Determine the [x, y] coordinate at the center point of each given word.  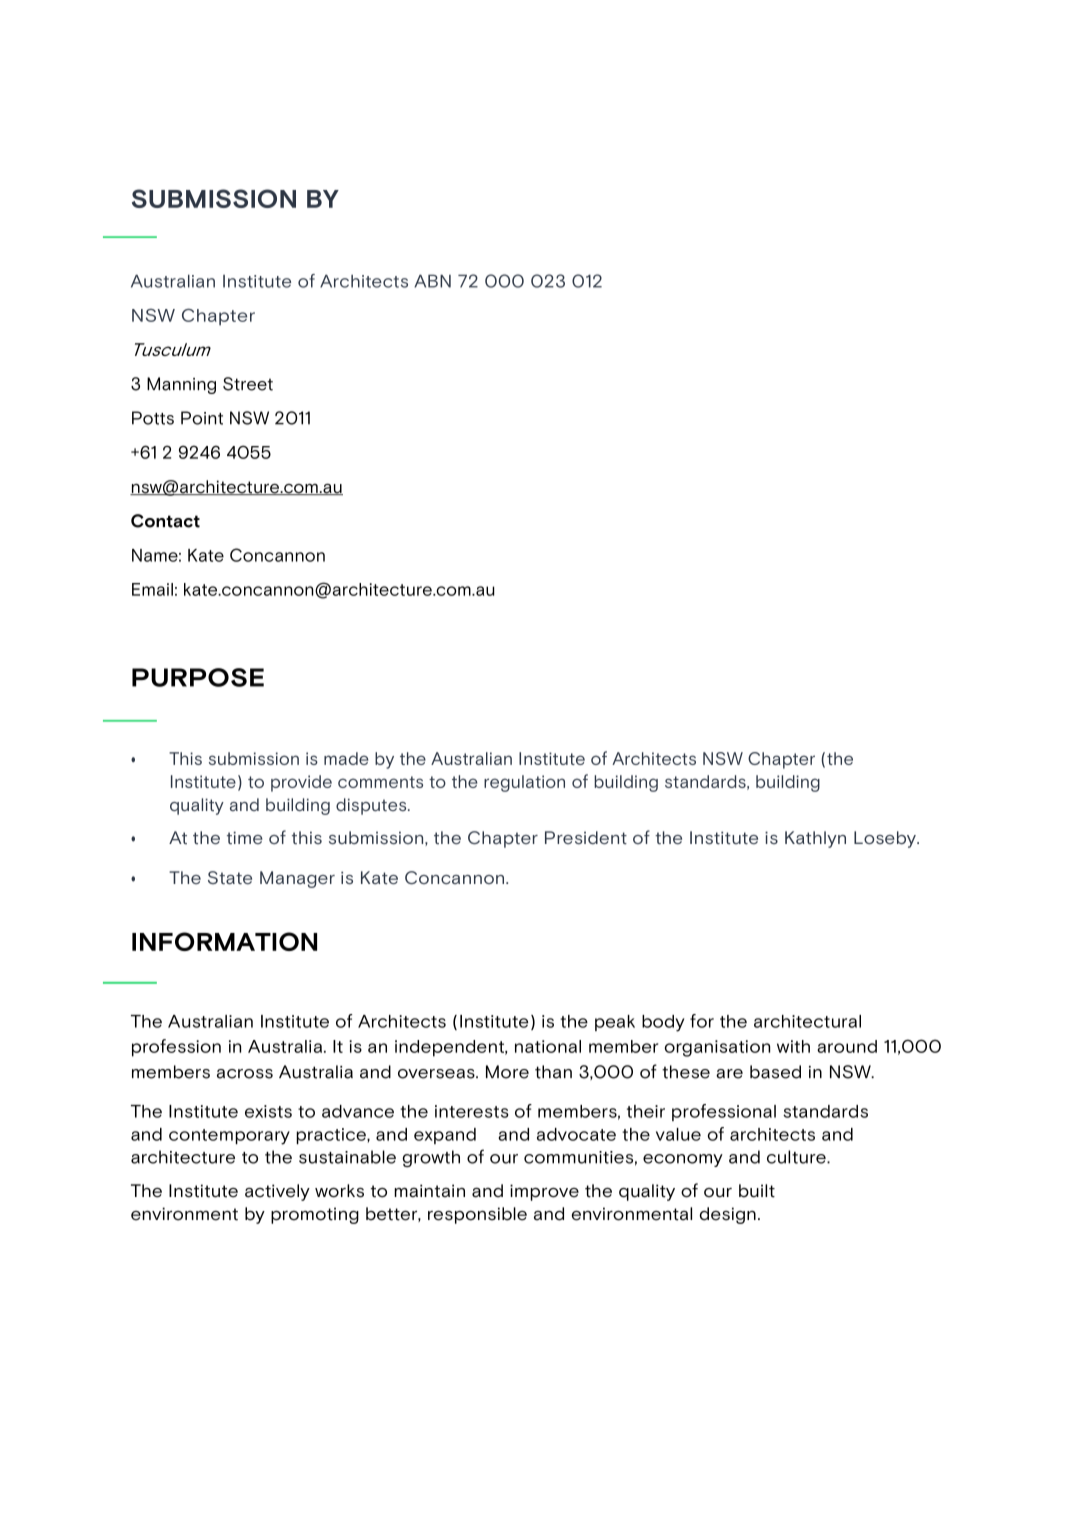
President [586, 837]
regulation [524, 783]
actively [277, 1192]
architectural [807, 1021]
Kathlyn [815, 839]
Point [202, 418]
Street [248, 384]
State [230, 877]
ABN [432, 281]
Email [152, 589]
